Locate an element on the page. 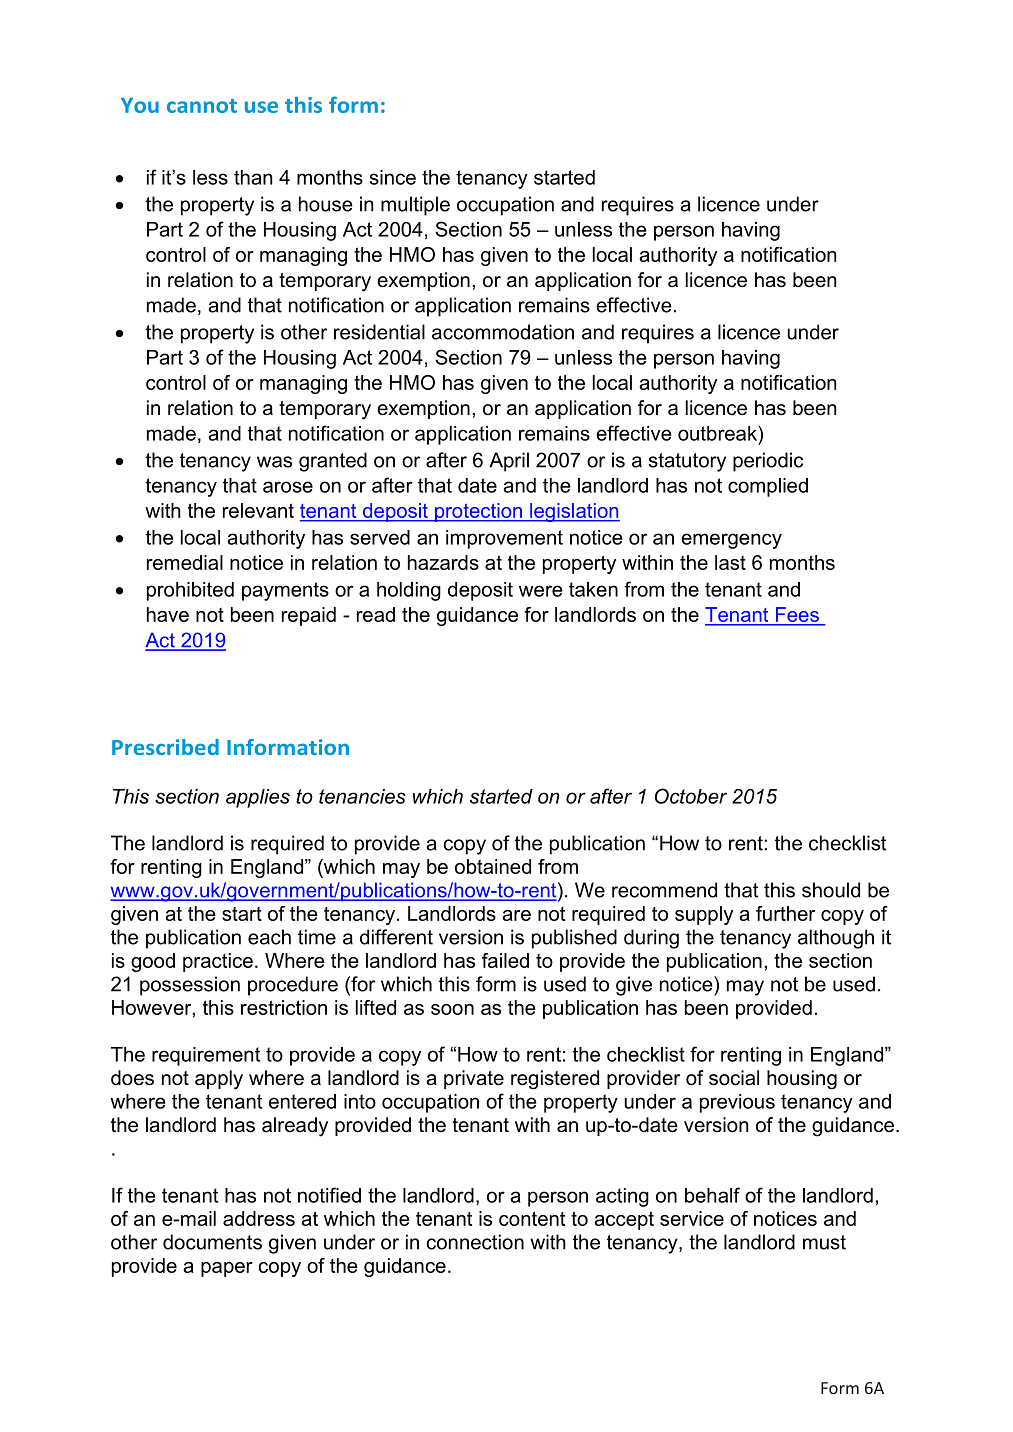 The height and width of the image is (1432, 1013). cannot is located at coordinates (202, 106).
